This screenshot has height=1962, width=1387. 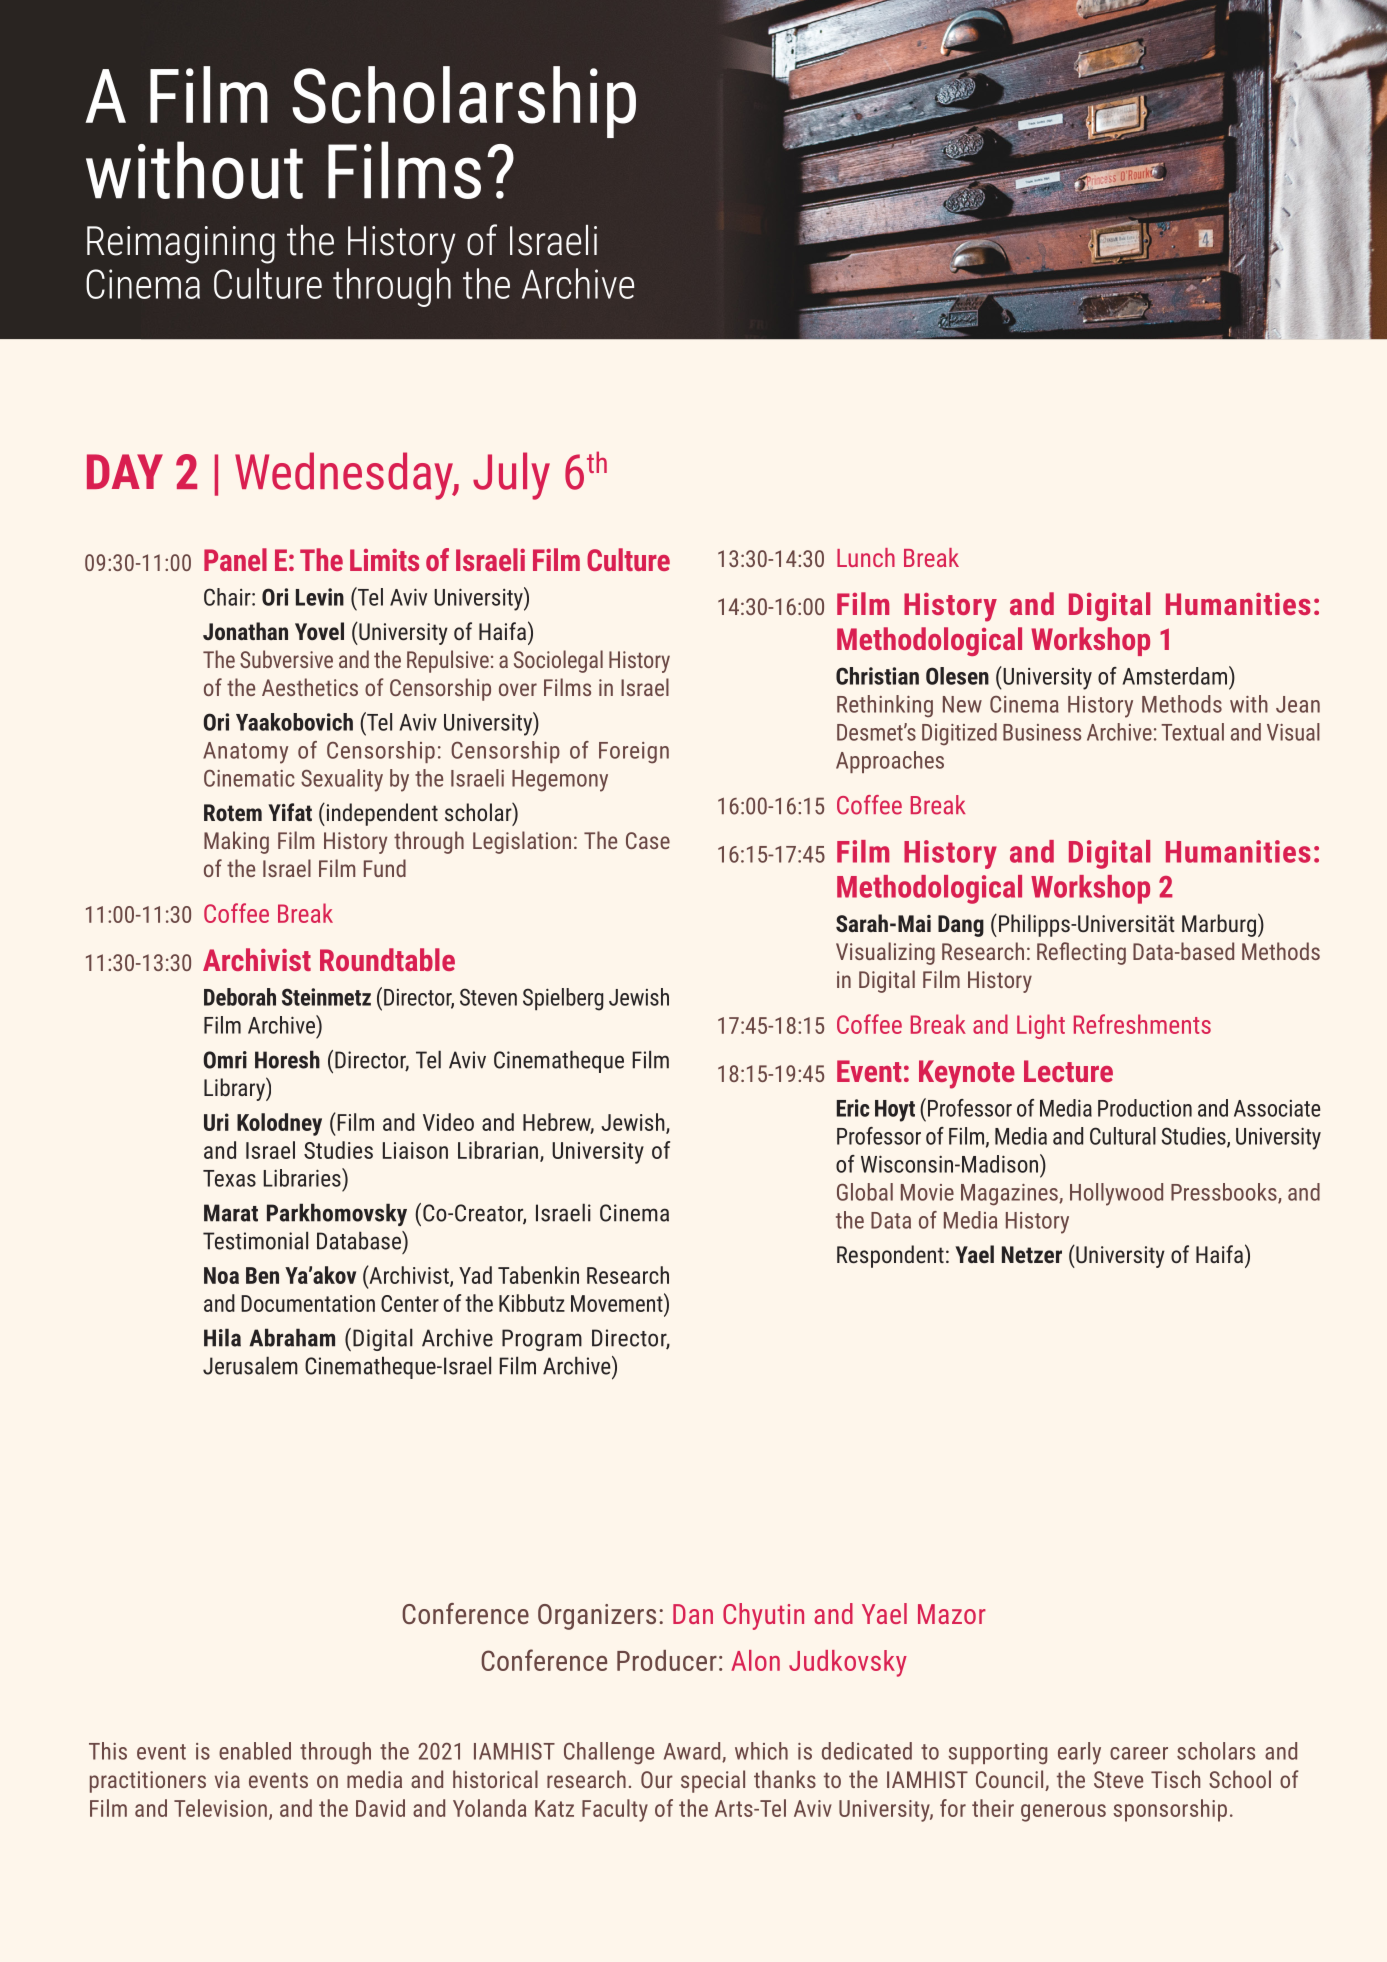 What do you see at coordinates (1139, 1753) in the screenshot?
I see `career` at bounding box center [1139, 1753].
